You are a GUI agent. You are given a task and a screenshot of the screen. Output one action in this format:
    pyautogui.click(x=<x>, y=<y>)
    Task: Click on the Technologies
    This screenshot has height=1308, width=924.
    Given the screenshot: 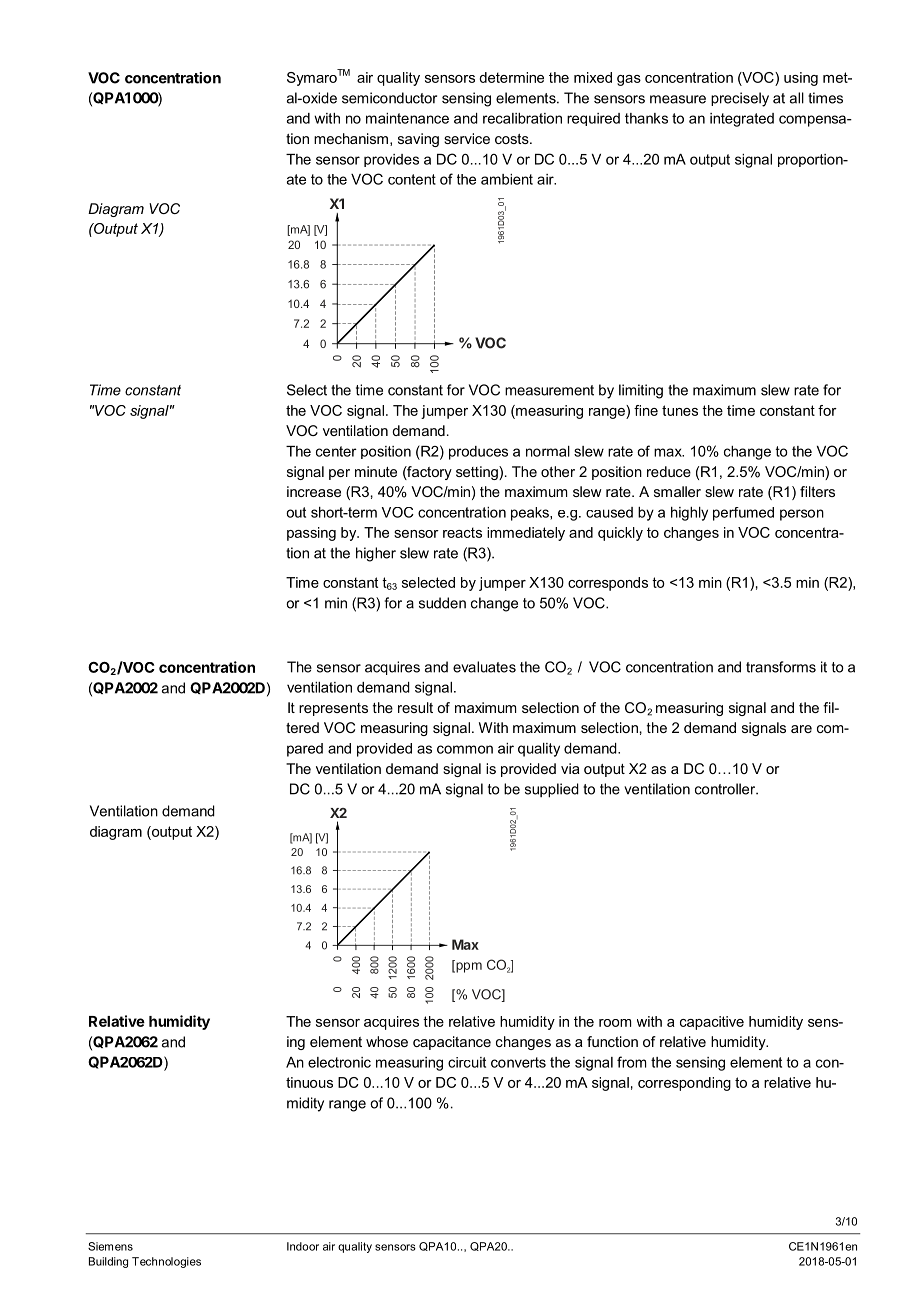 What is the action you would take?
    pyautogui.click(x=166, y=1262)
